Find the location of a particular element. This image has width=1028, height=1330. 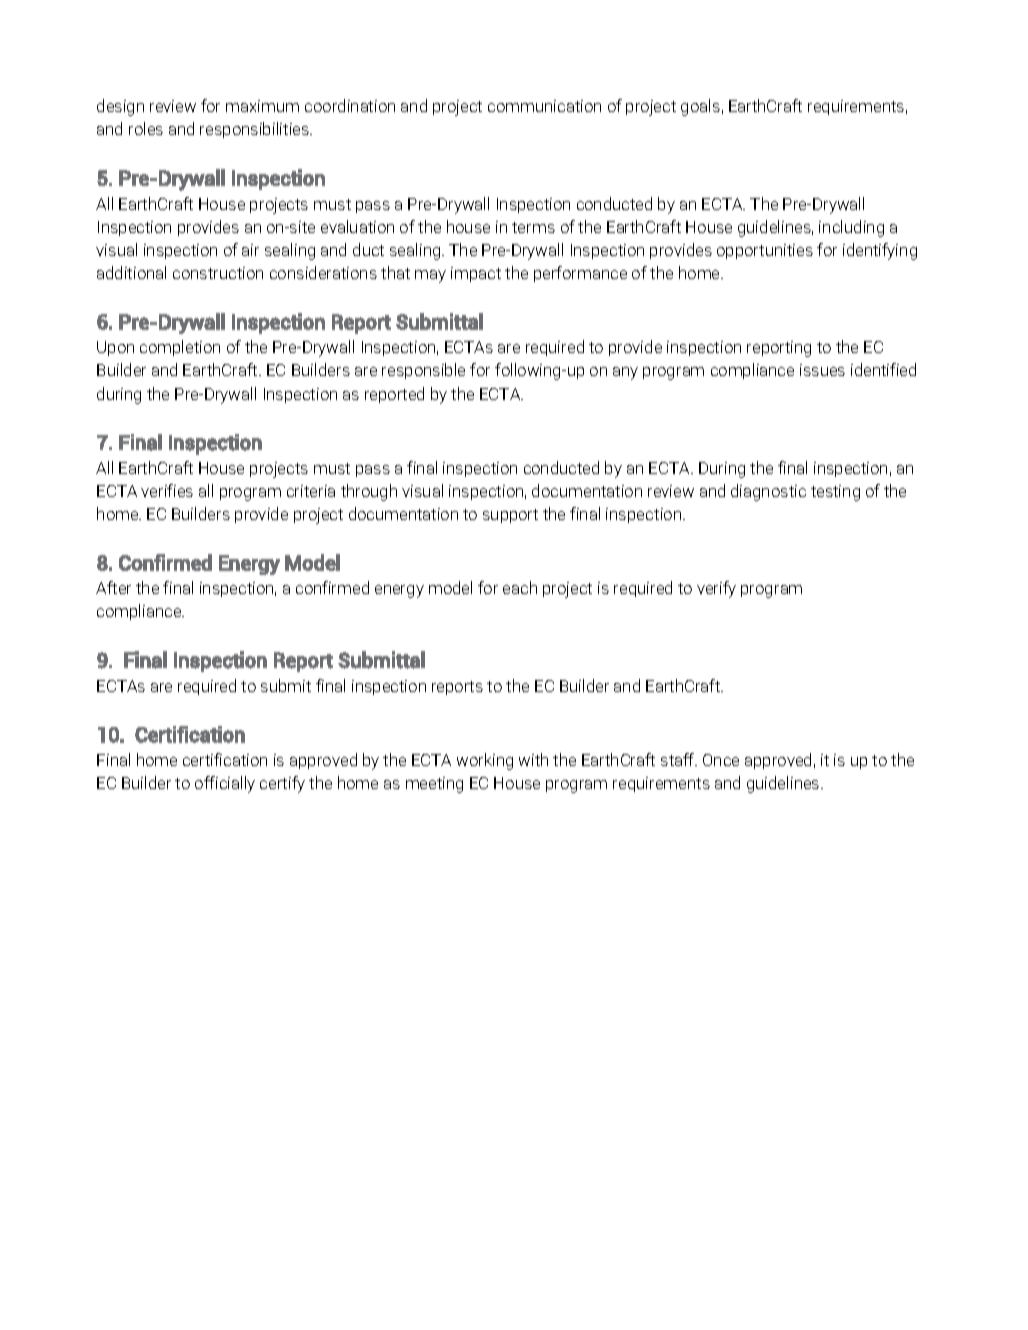

support is located at coordinates (510, 516).
